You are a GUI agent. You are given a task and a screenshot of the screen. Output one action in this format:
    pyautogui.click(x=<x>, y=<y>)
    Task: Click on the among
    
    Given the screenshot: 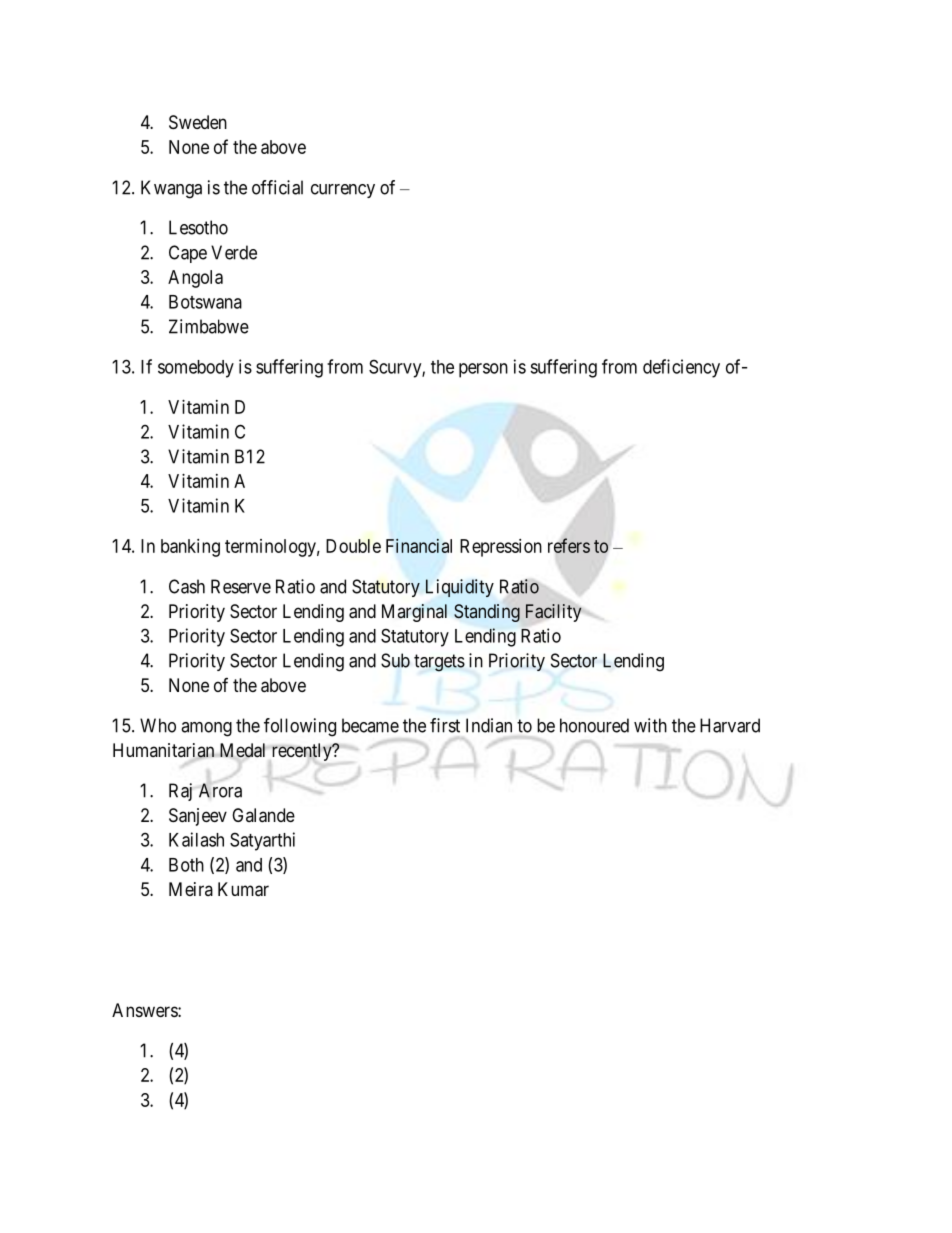 What is the action you would take?
    pyautogui.click(x=206, y=729)
